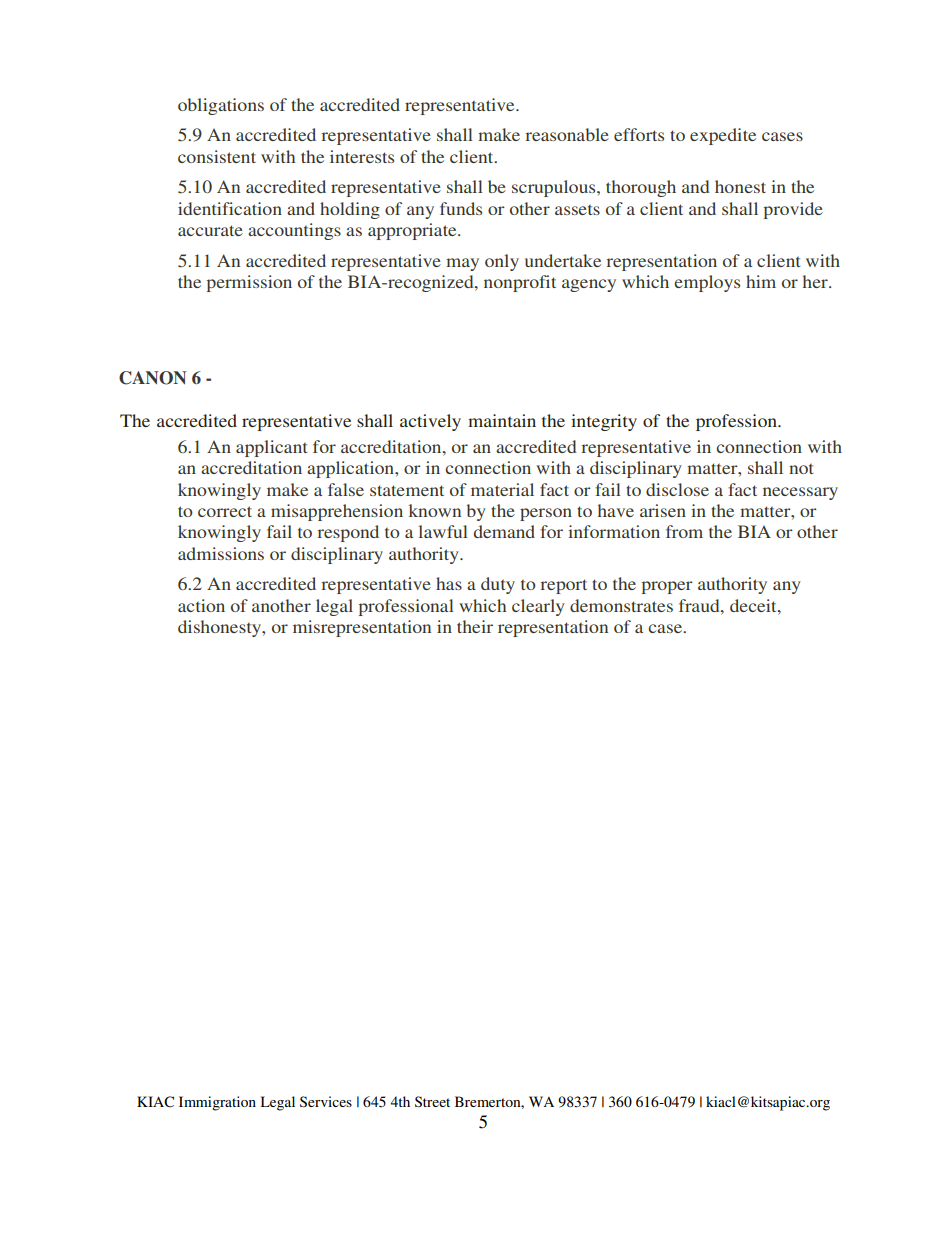 The width and height of the page is (952, 1233). Describe the element at coordinates (217, 156) in the page. I see `consistent` at that location.
